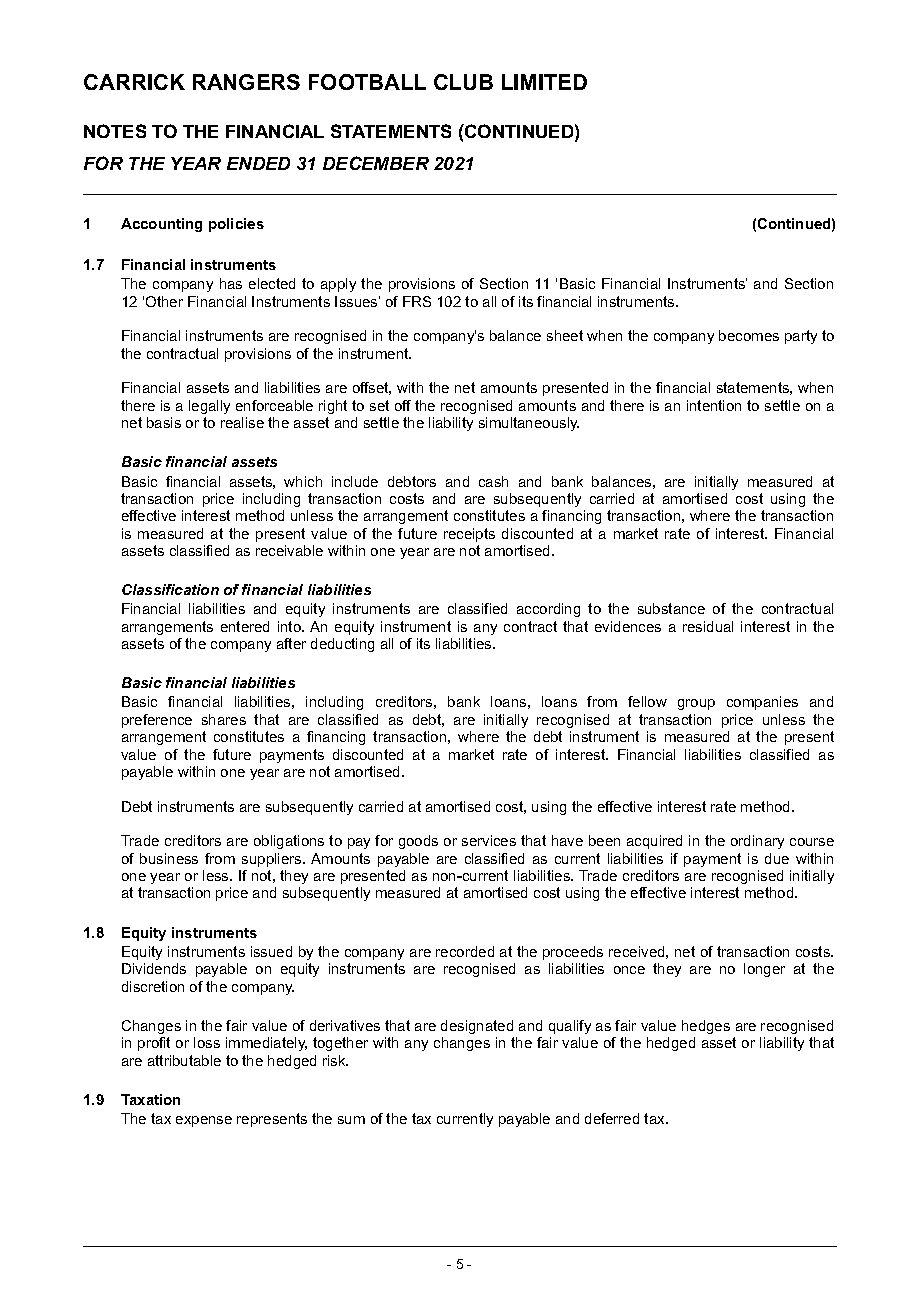 The width and height of the image is (924, 1303). What do you see at coordinates (696, 704) in the image?
I see `group` at bounding box center [696, 704].
